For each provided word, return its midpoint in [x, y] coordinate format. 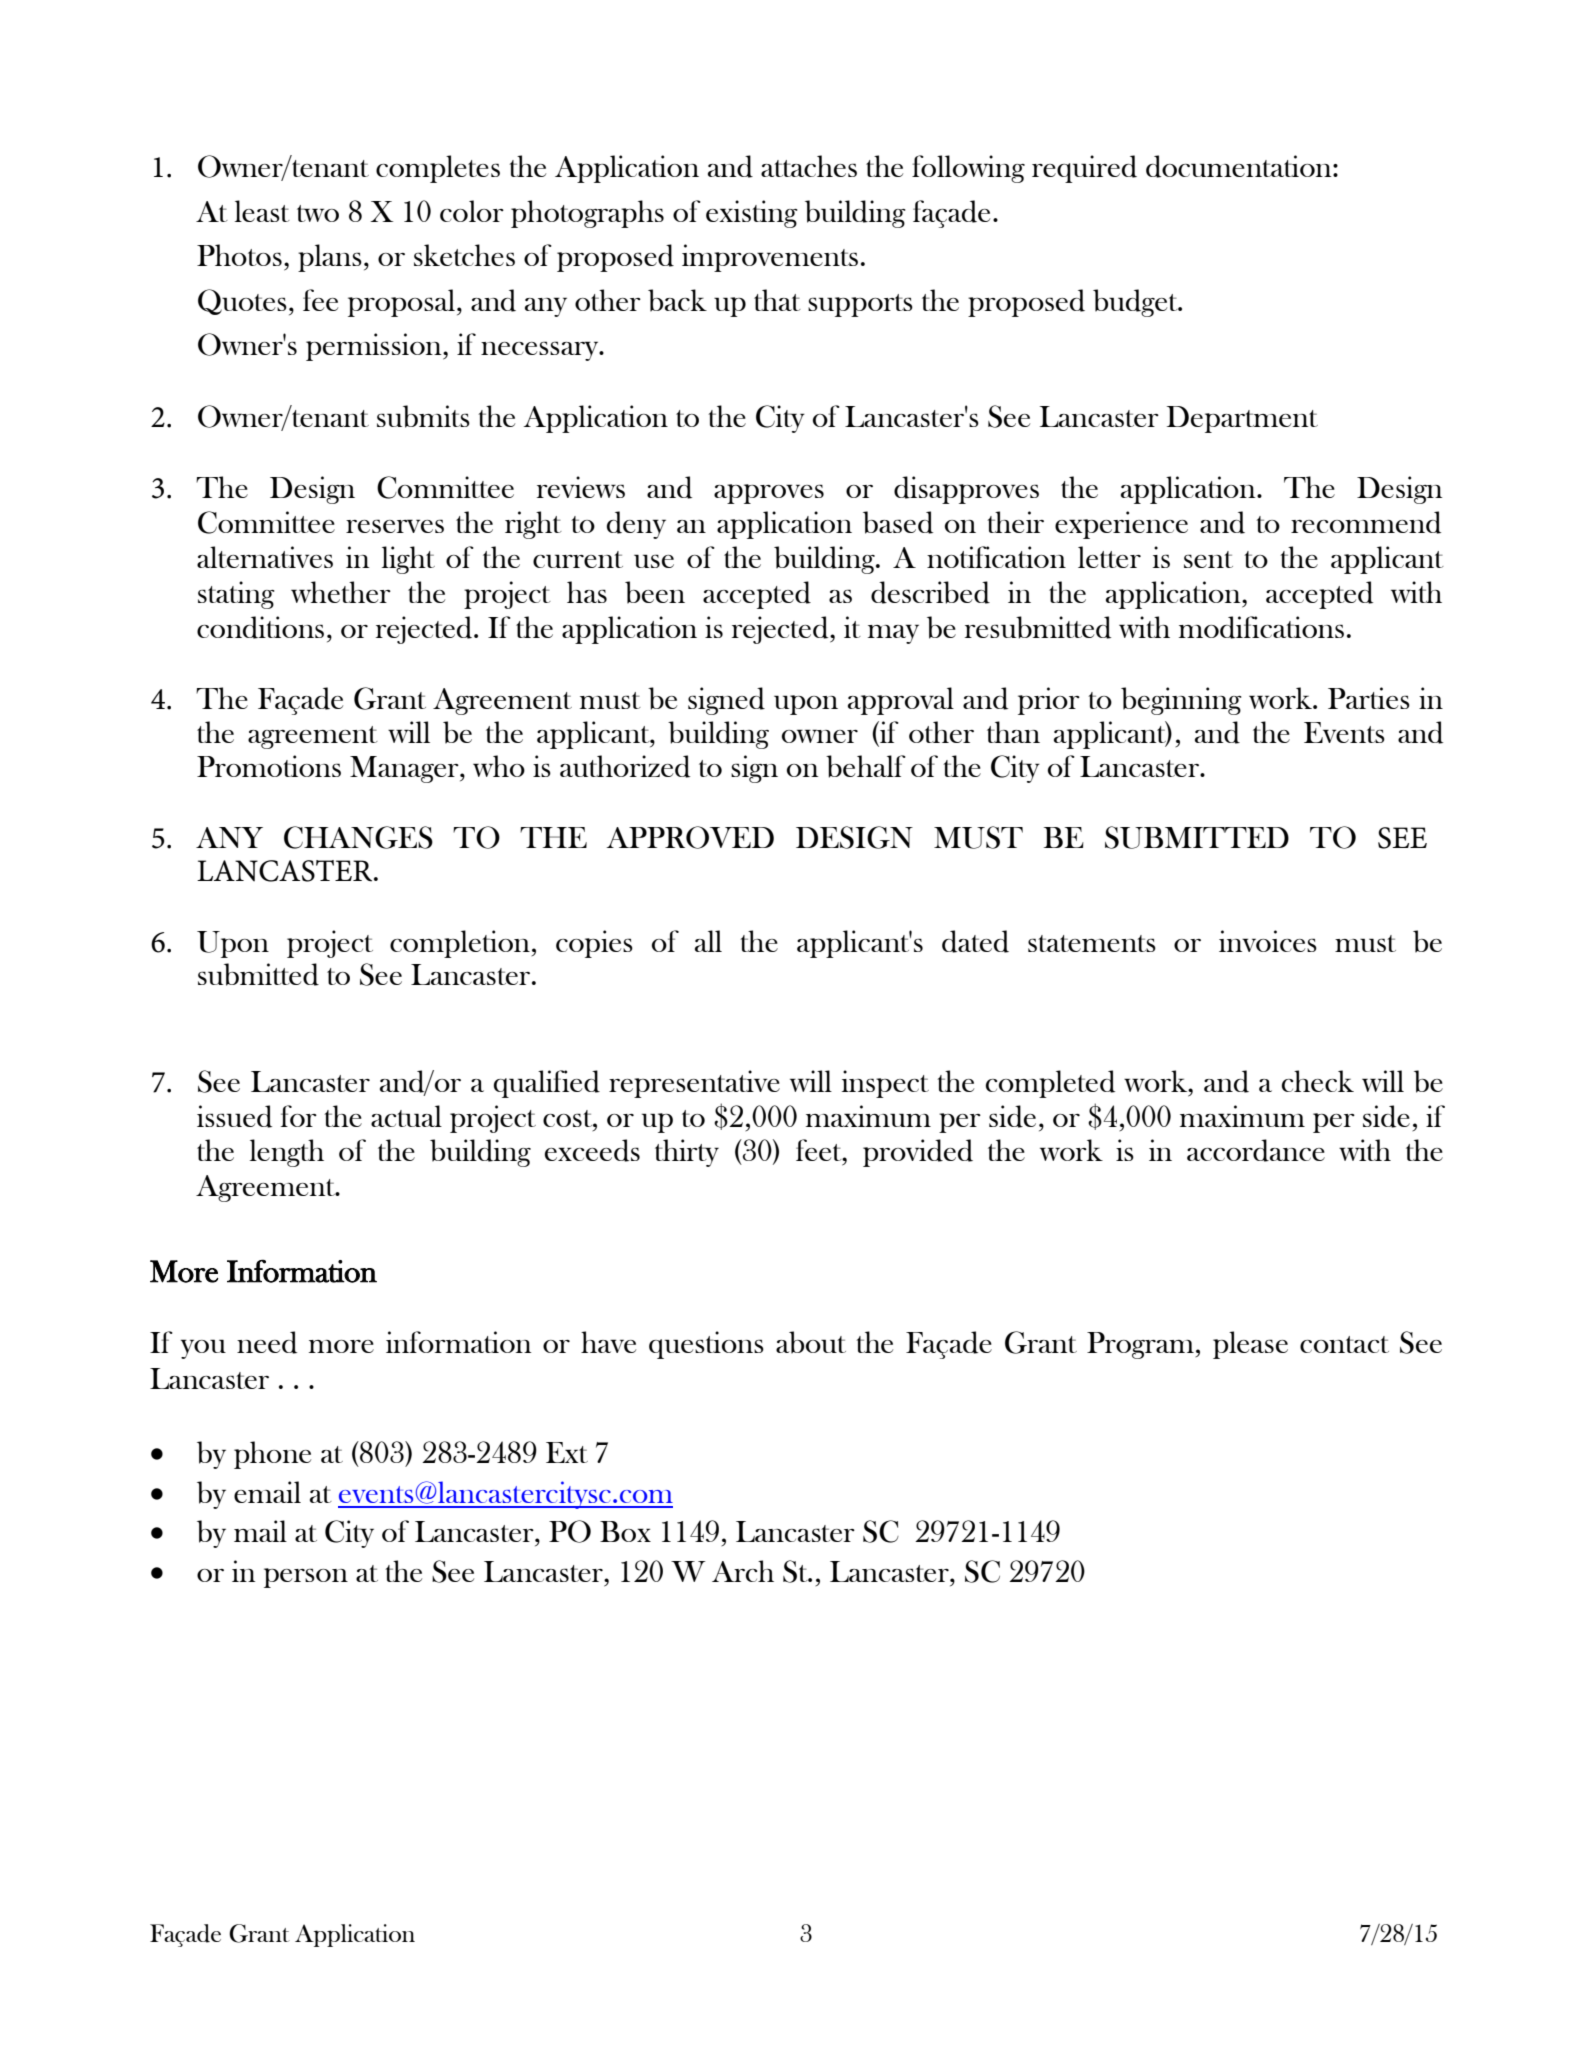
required [1084, 169]
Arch [743, 1571]
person [306, 1578]
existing [752, 214]
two [318, 213]
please [1250, 1345]
